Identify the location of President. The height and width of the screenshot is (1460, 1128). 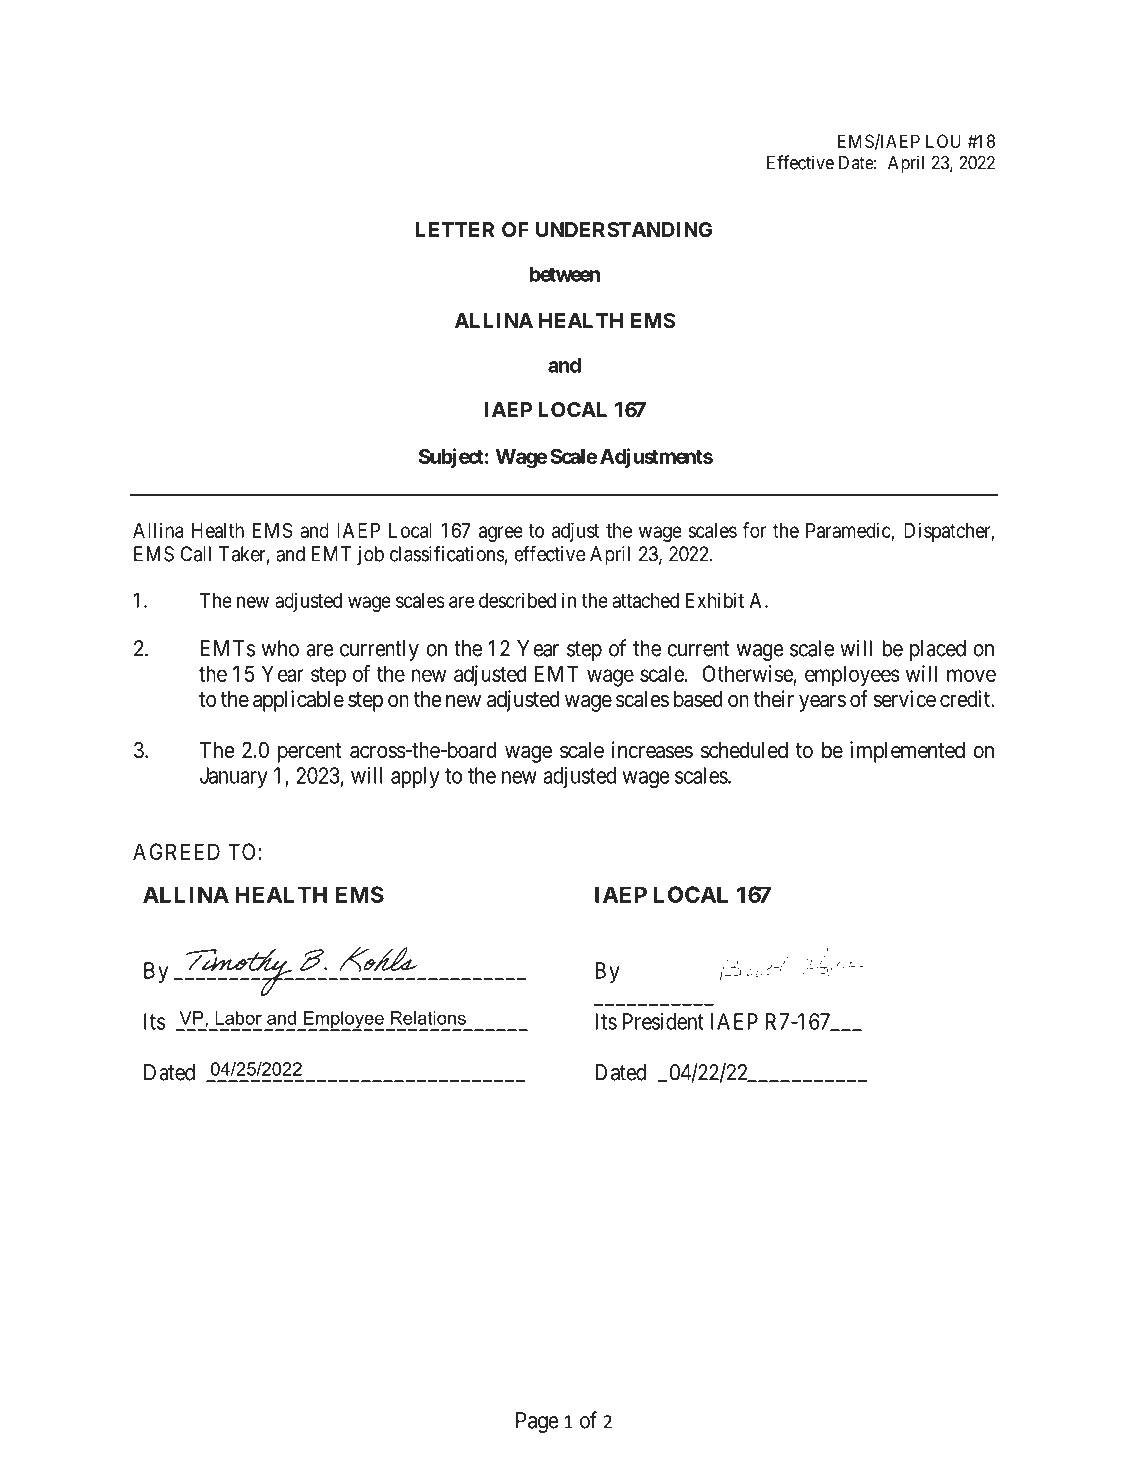
(663, 1021).
